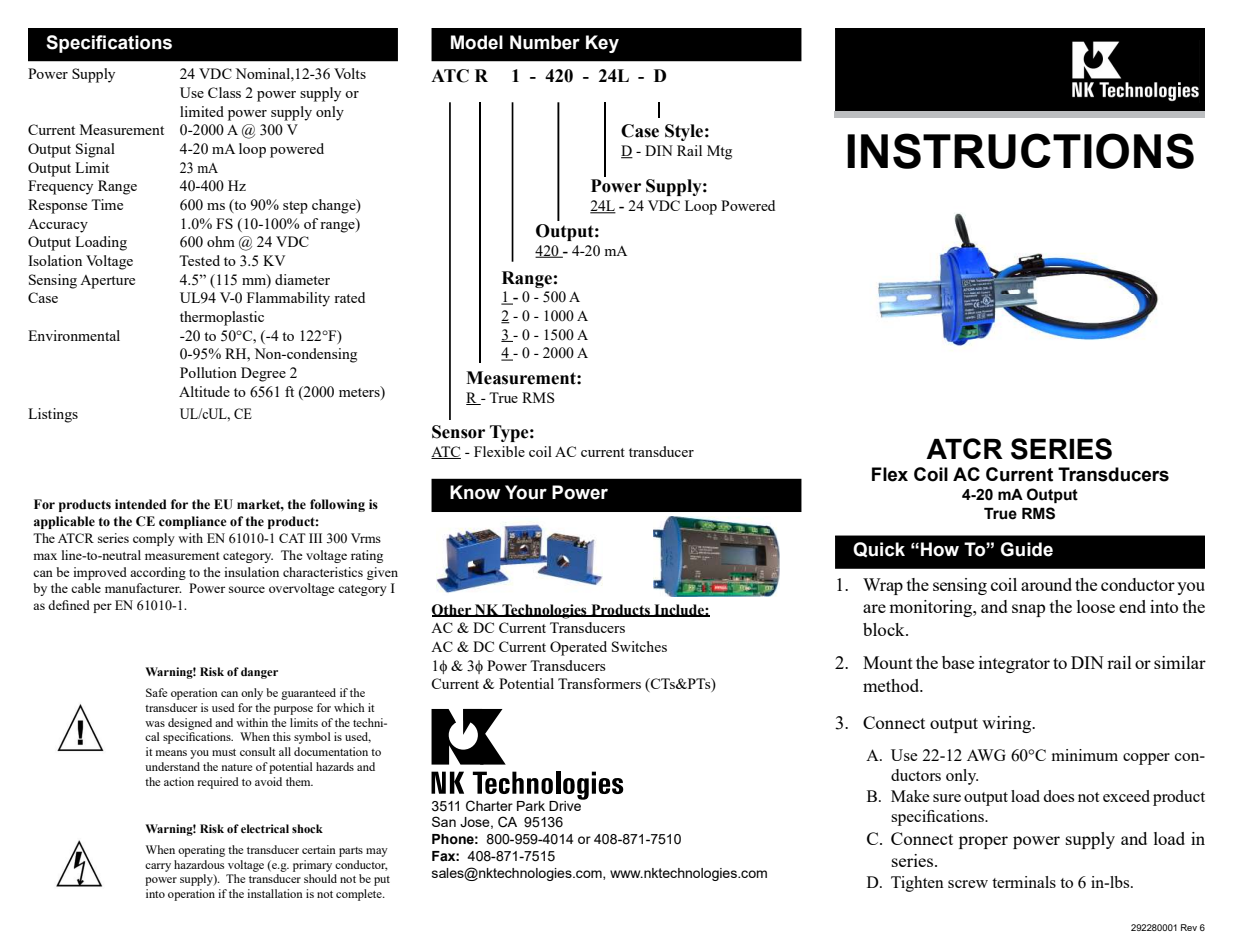 This screenshot has width=1233, height=952. Describe the element at coordinates (1026, 549) in the screenshot. I see `Guide` at that location.
